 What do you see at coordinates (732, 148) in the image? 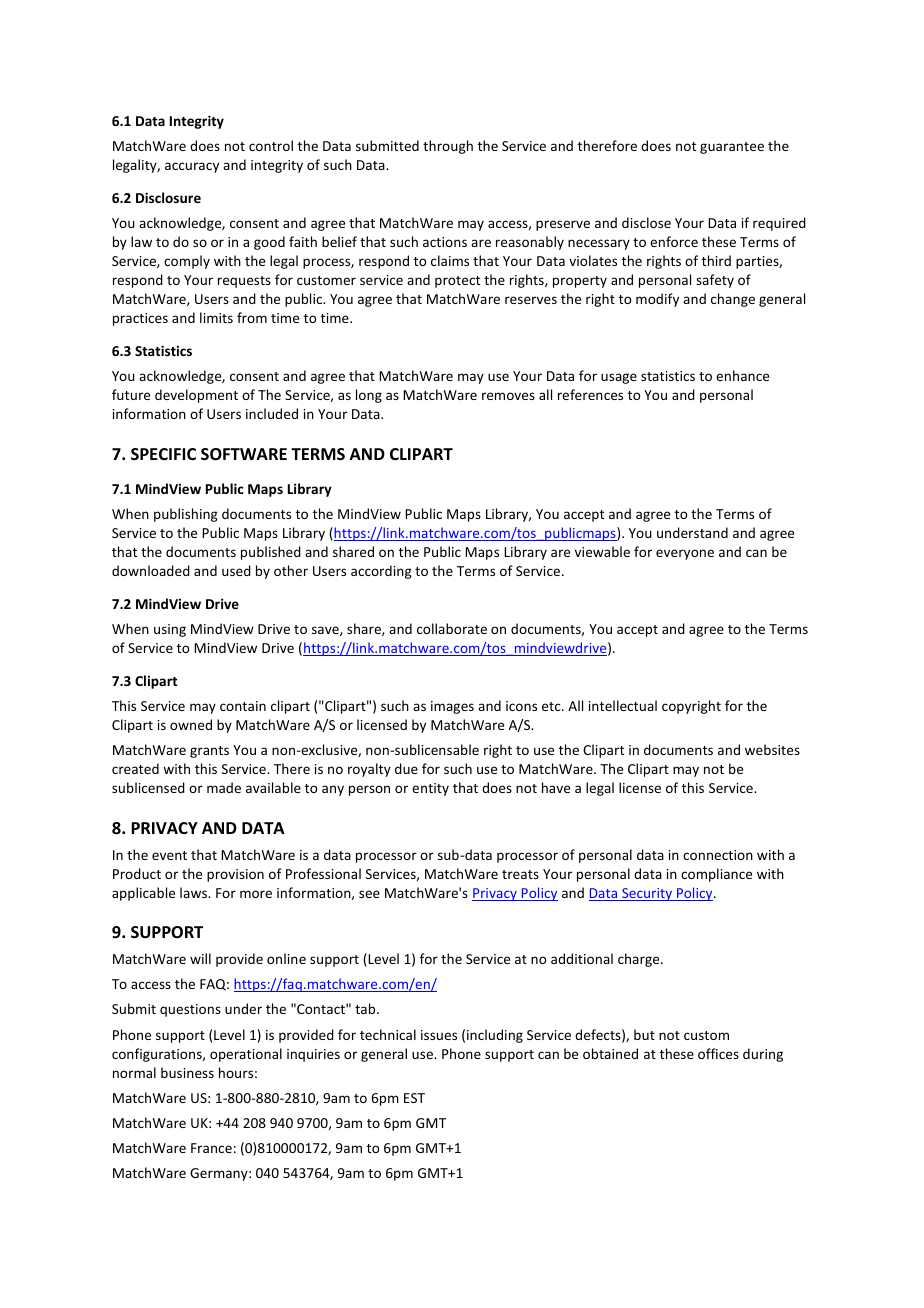
I see `guarantee` at bounding box center [732, 148].
